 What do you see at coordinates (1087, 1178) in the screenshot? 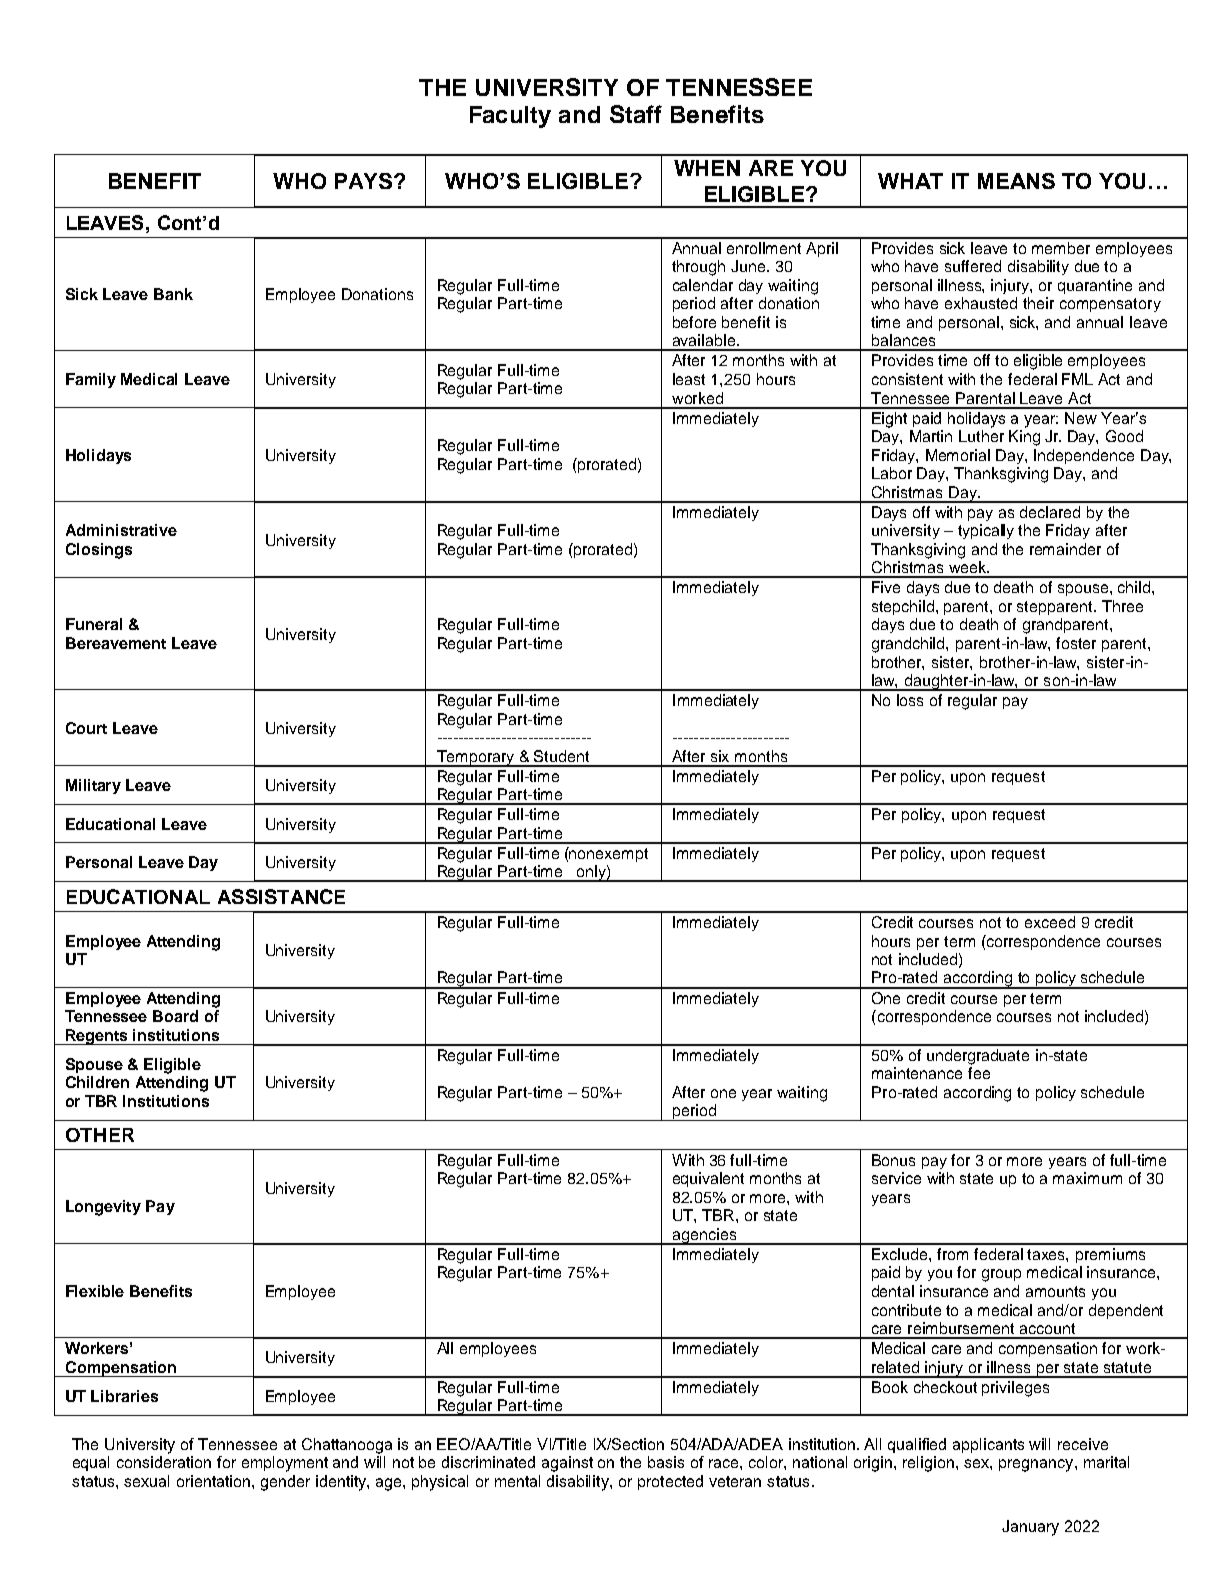
I see `maximum` at bounding box center [1087, 1178].
